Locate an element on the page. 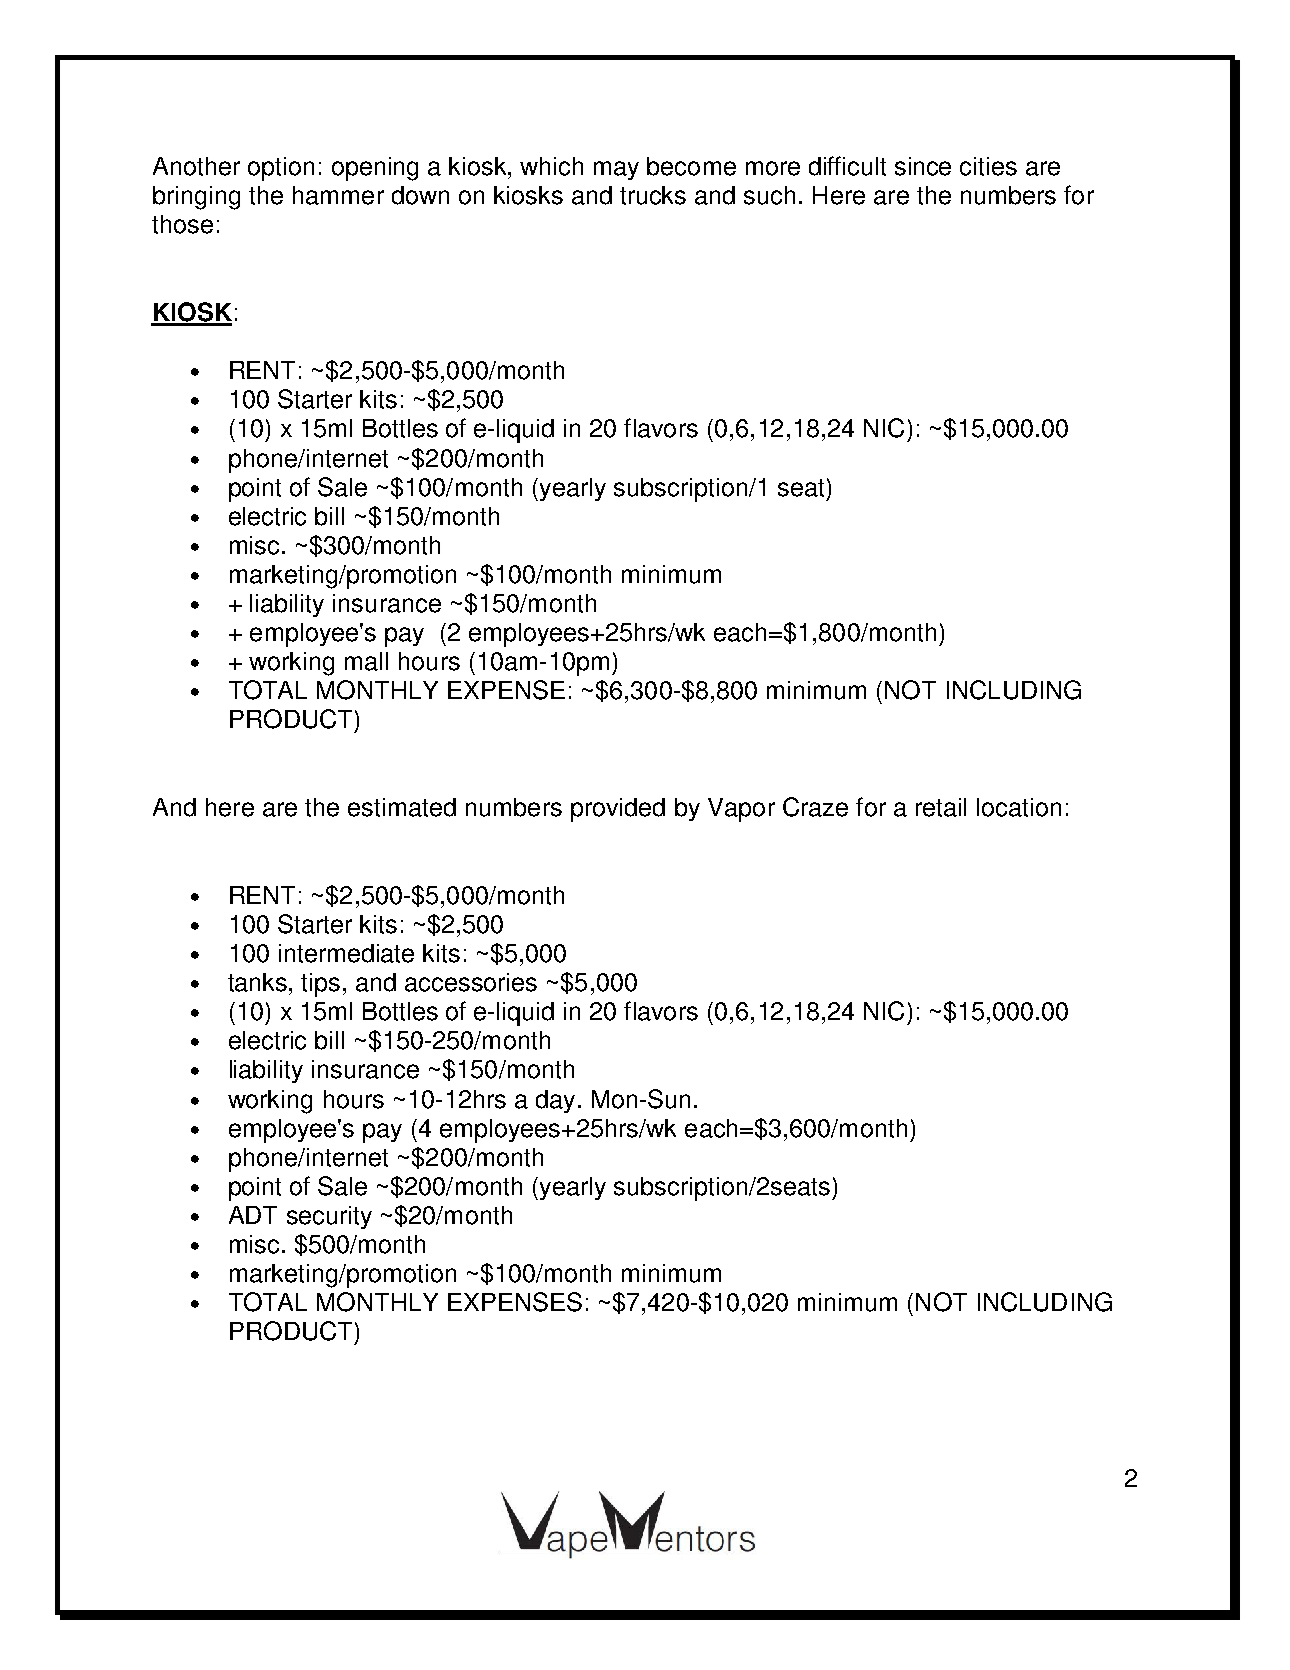  mall is located at coordinates (366, 661).
